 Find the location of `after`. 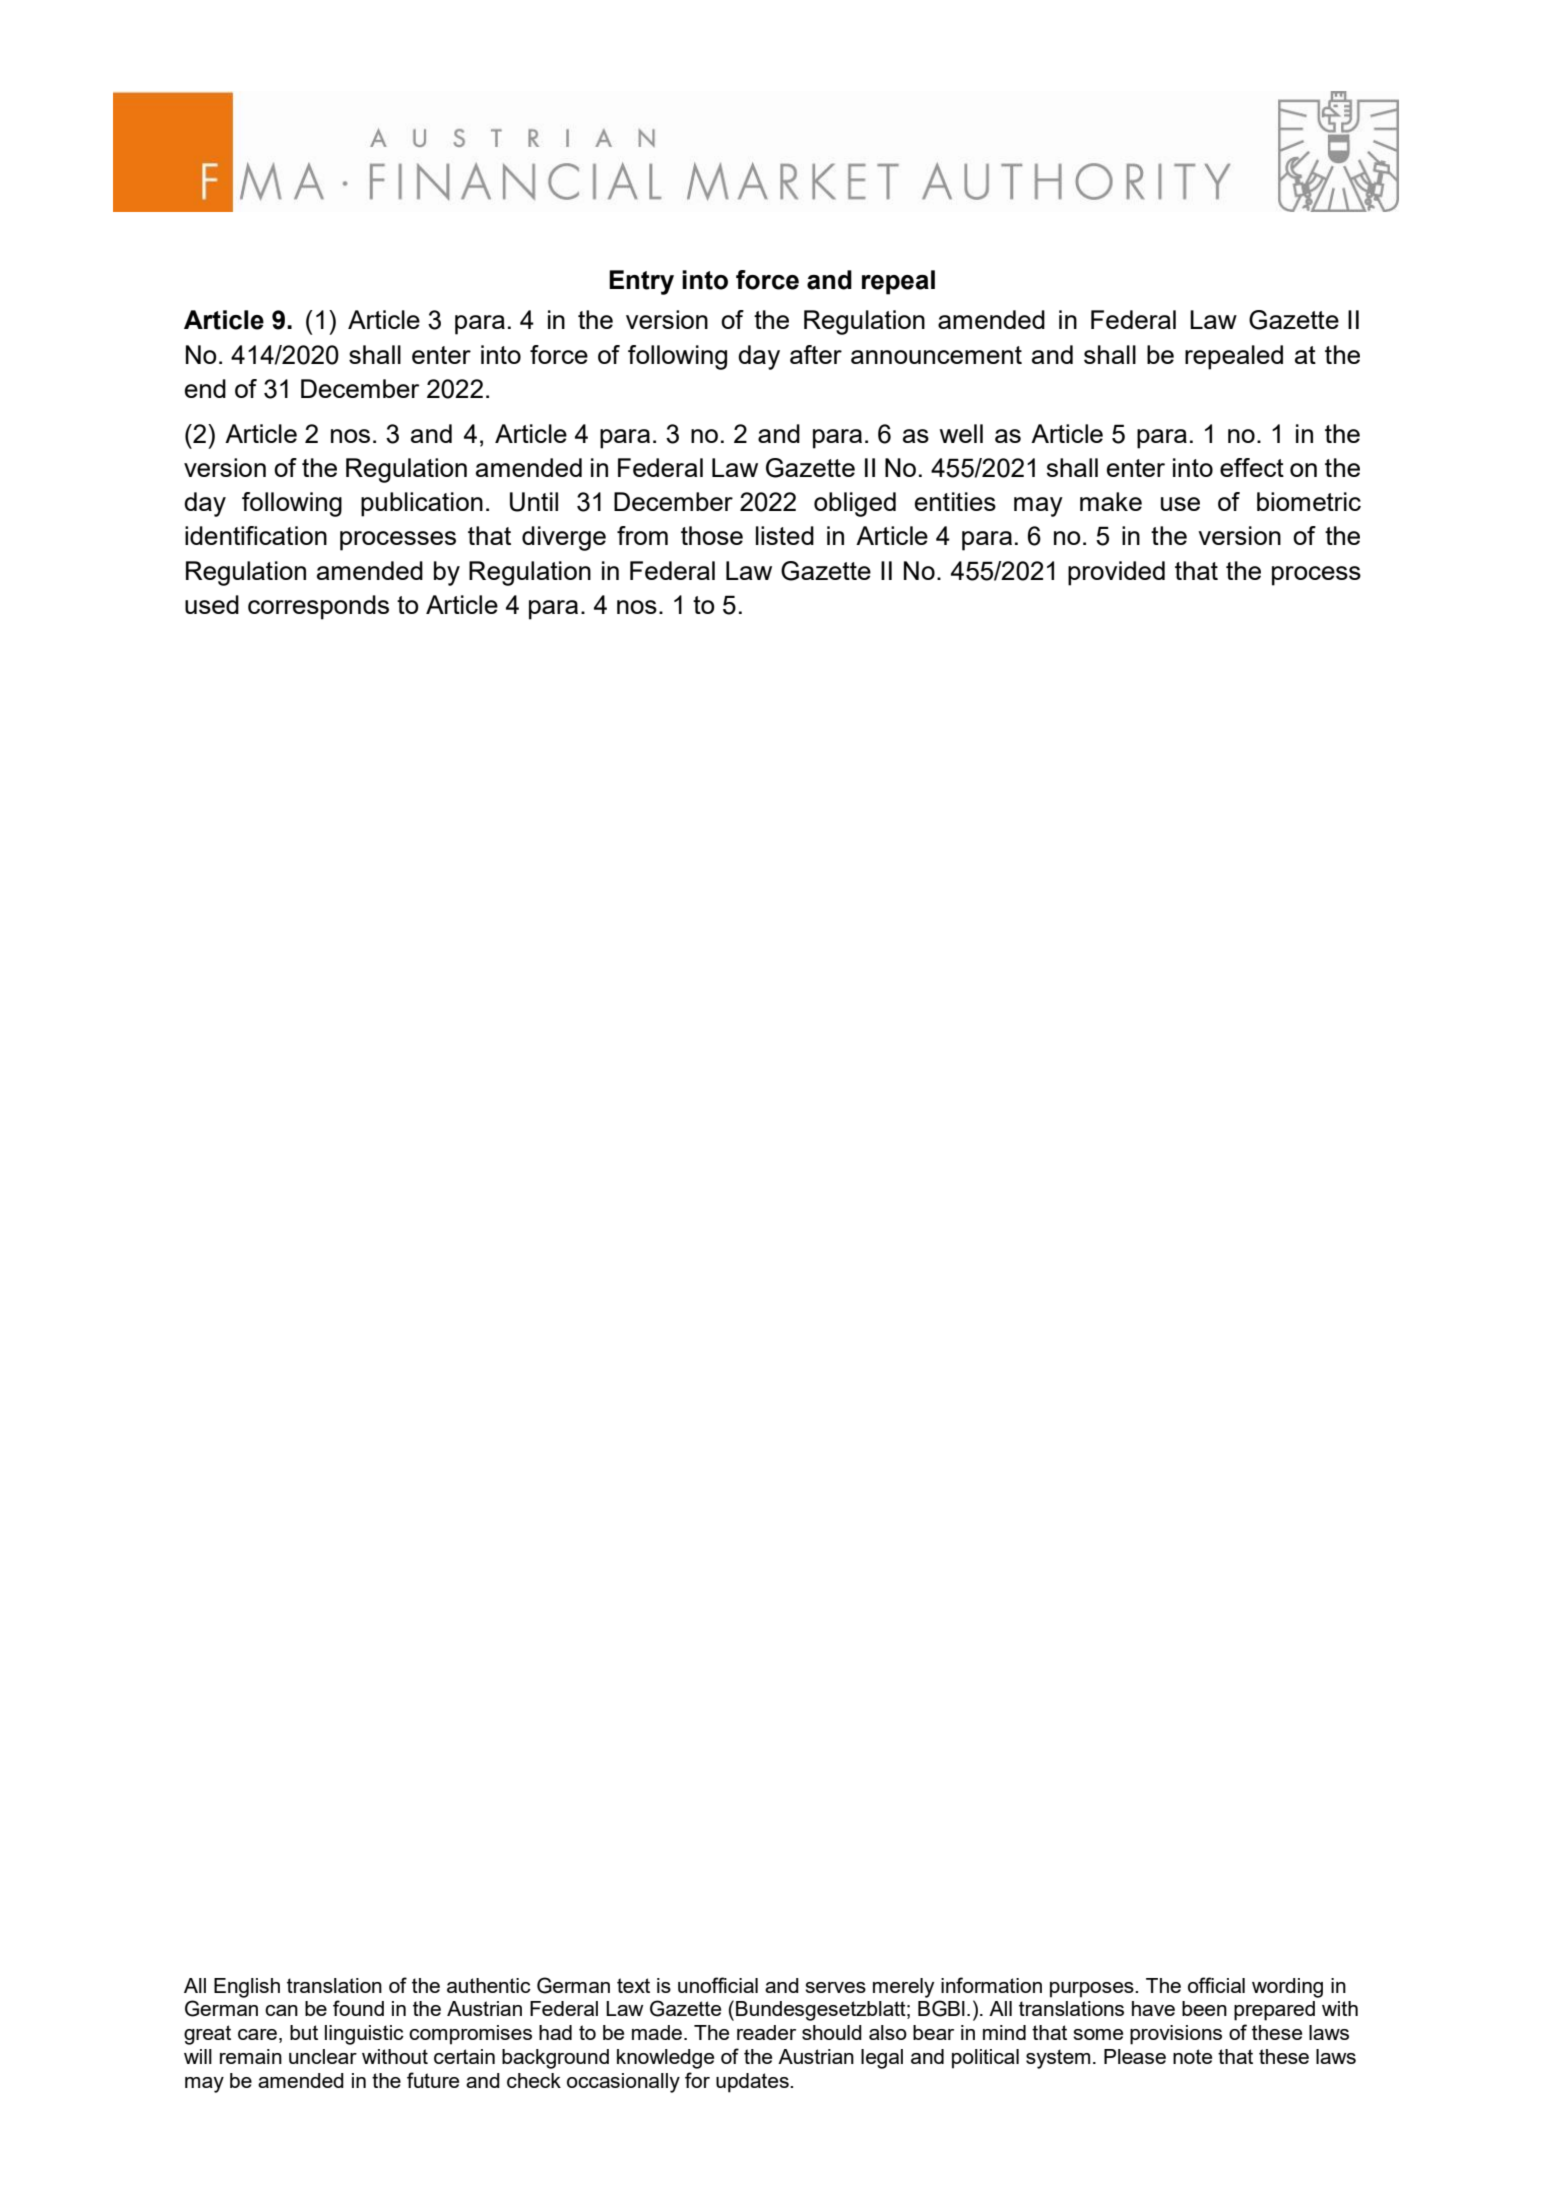

after is located at coordinates (816, 354).
